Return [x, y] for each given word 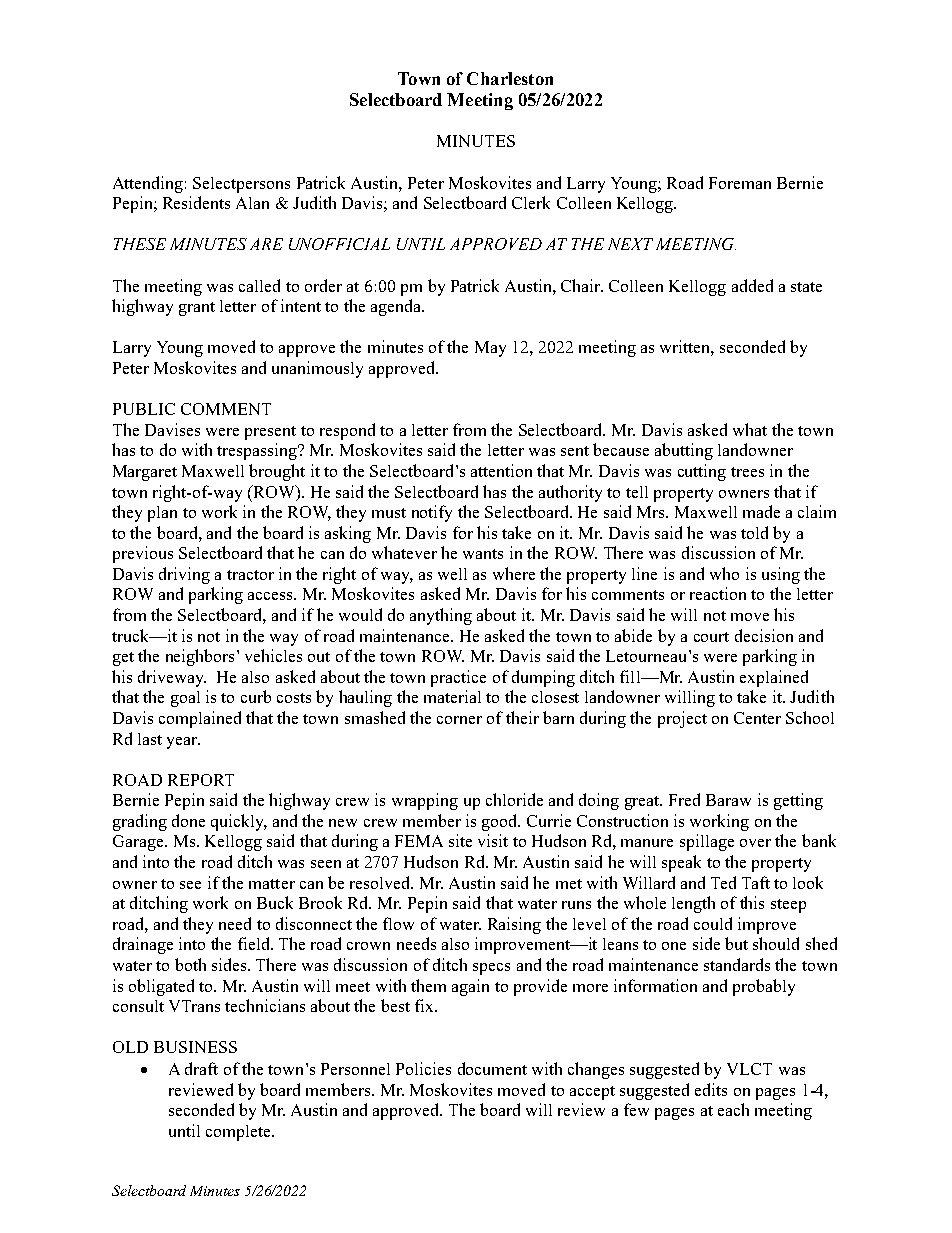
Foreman [740, 183]
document [492, 1068]
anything [441, 616]
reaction [718, 593]
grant [197, 309]
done [188, 820]
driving [184, 575]
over [755, 843]
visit [493, 840]
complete [239, 1133]
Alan [252, 203]
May [490, 349]
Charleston [510, 78]
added [752, 285]
